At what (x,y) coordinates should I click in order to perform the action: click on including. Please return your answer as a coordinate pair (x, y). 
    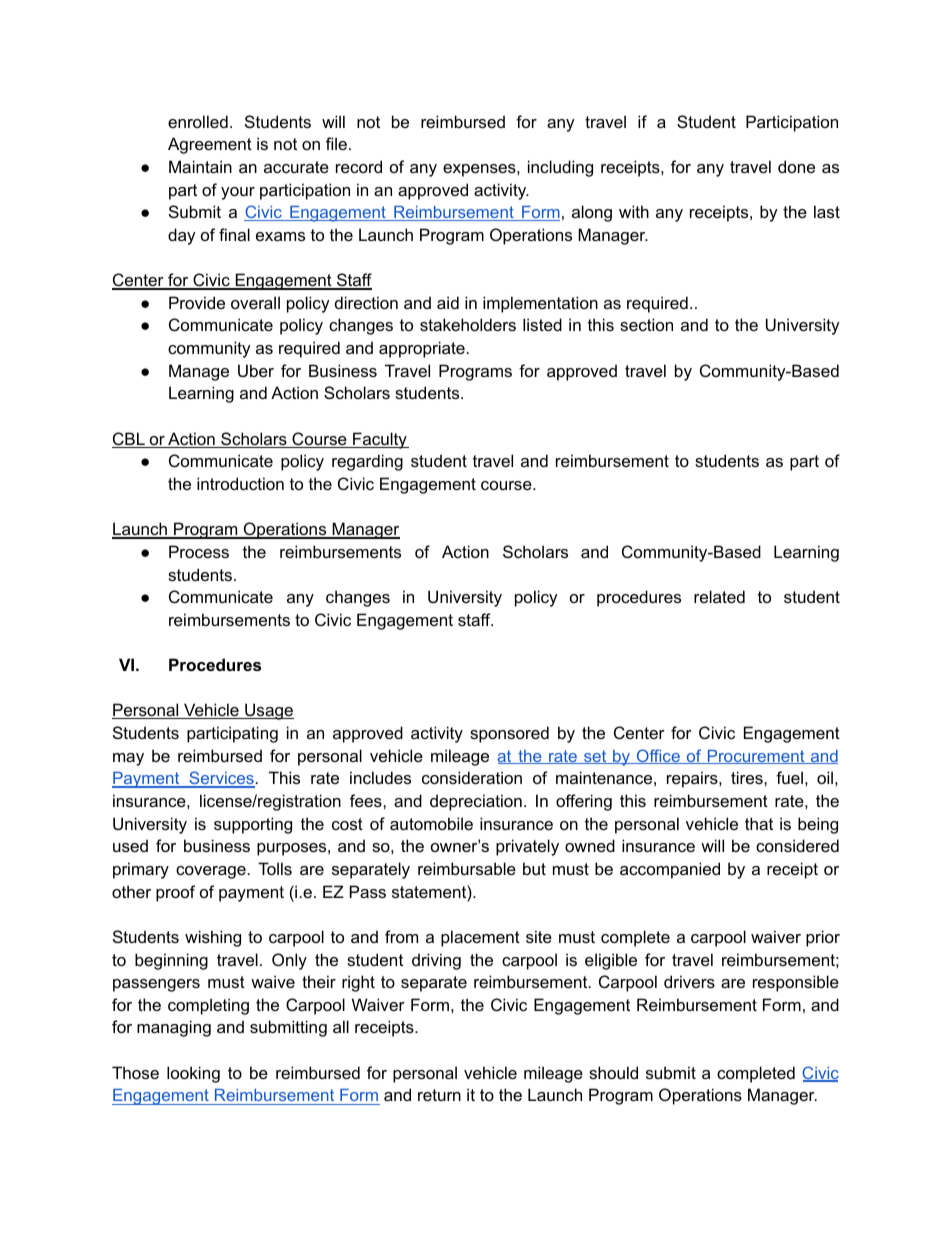
    Looking at the image, I should click on (560, 168).
